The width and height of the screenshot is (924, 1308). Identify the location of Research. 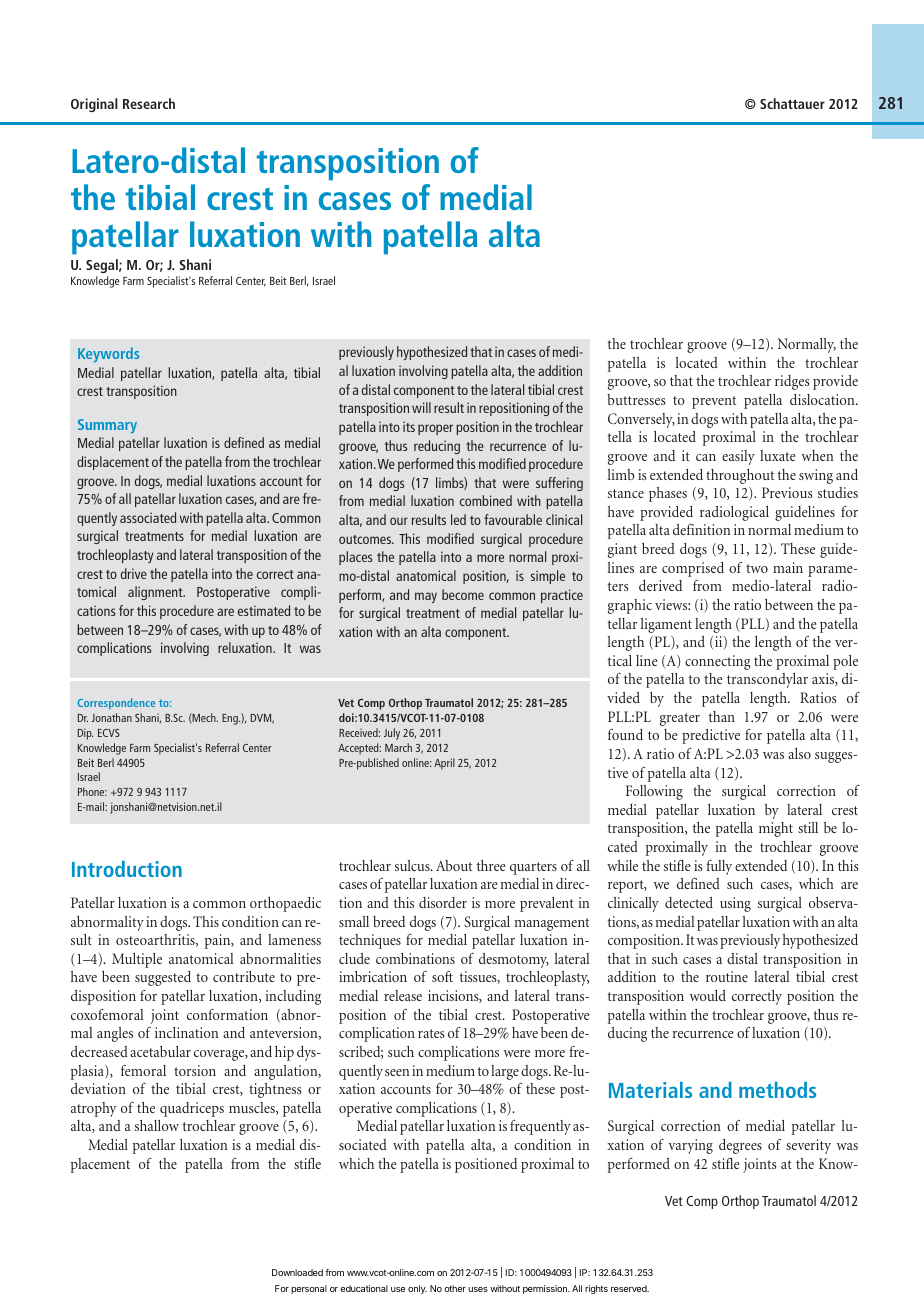
(149, 103).
